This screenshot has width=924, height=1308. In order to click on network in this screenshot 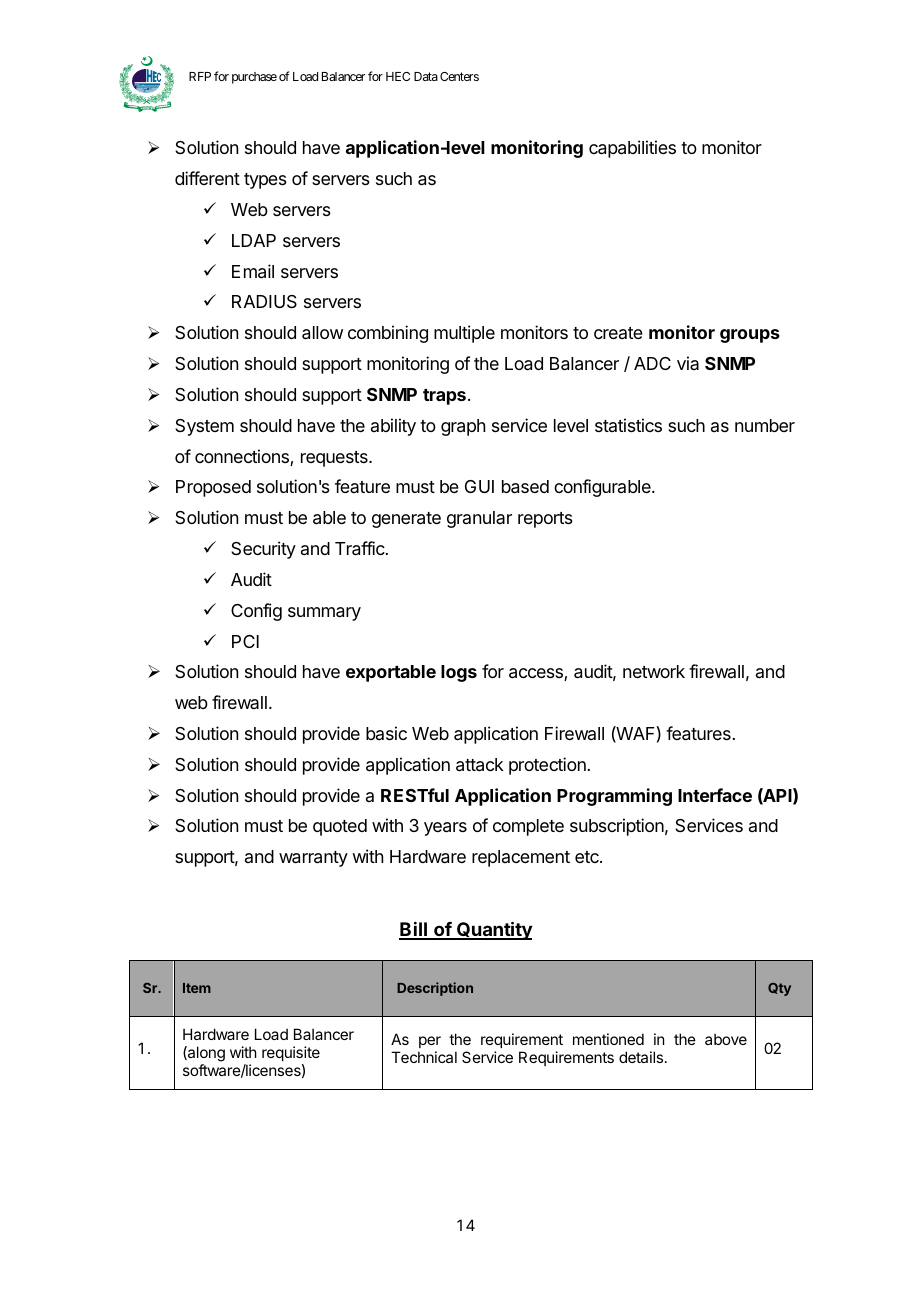, I will do `click(654, 671)`.
